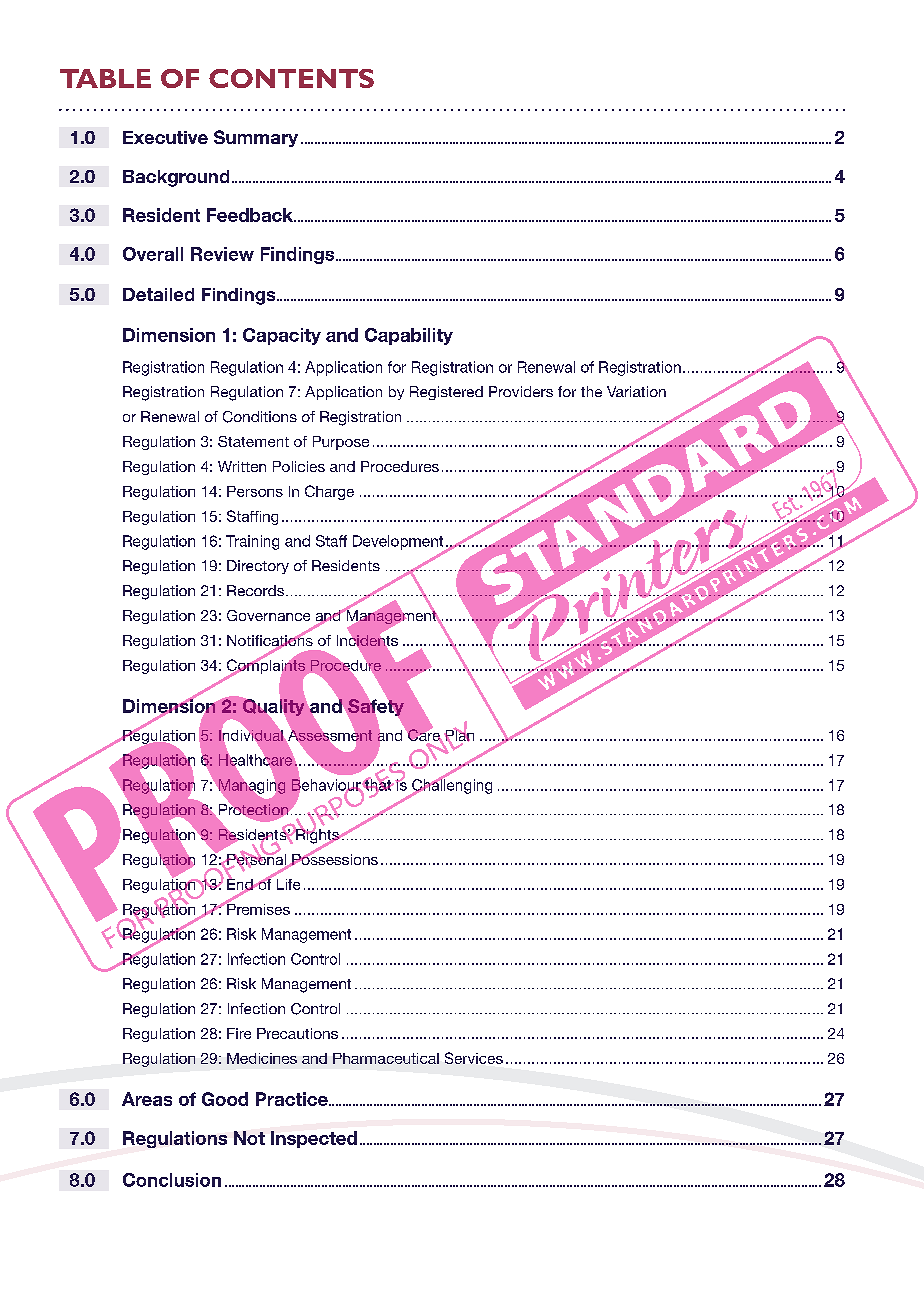 This document has width=924, height=1308. I want to click on the, so click(591, 391).
